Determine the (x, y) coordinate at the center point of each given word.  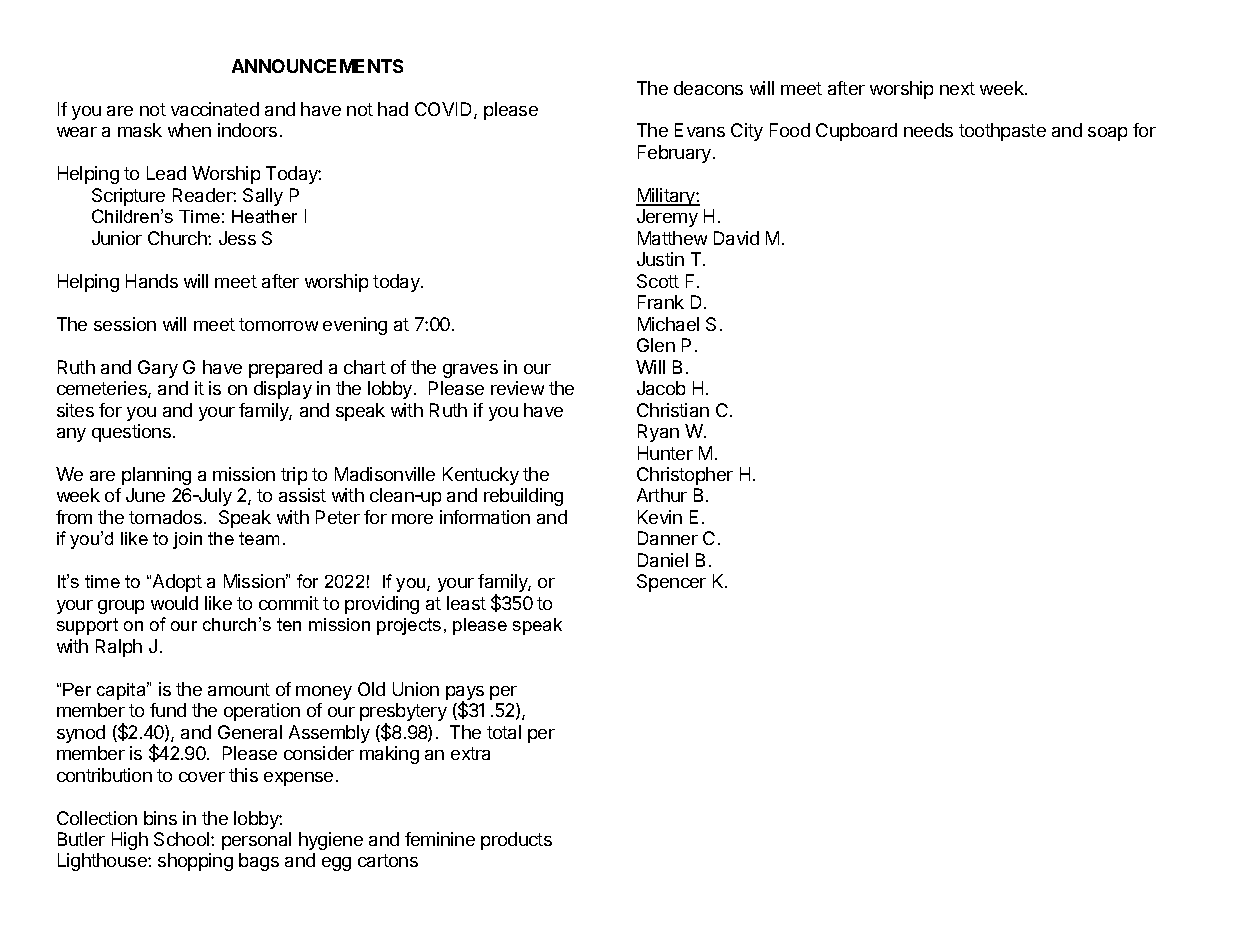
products (516, 841)
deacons (708, 88)
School (183, 839)
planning (156, 476)
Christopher (685, 476)
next (957, 88)
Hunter (665, 453)
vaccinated (215, 109)
